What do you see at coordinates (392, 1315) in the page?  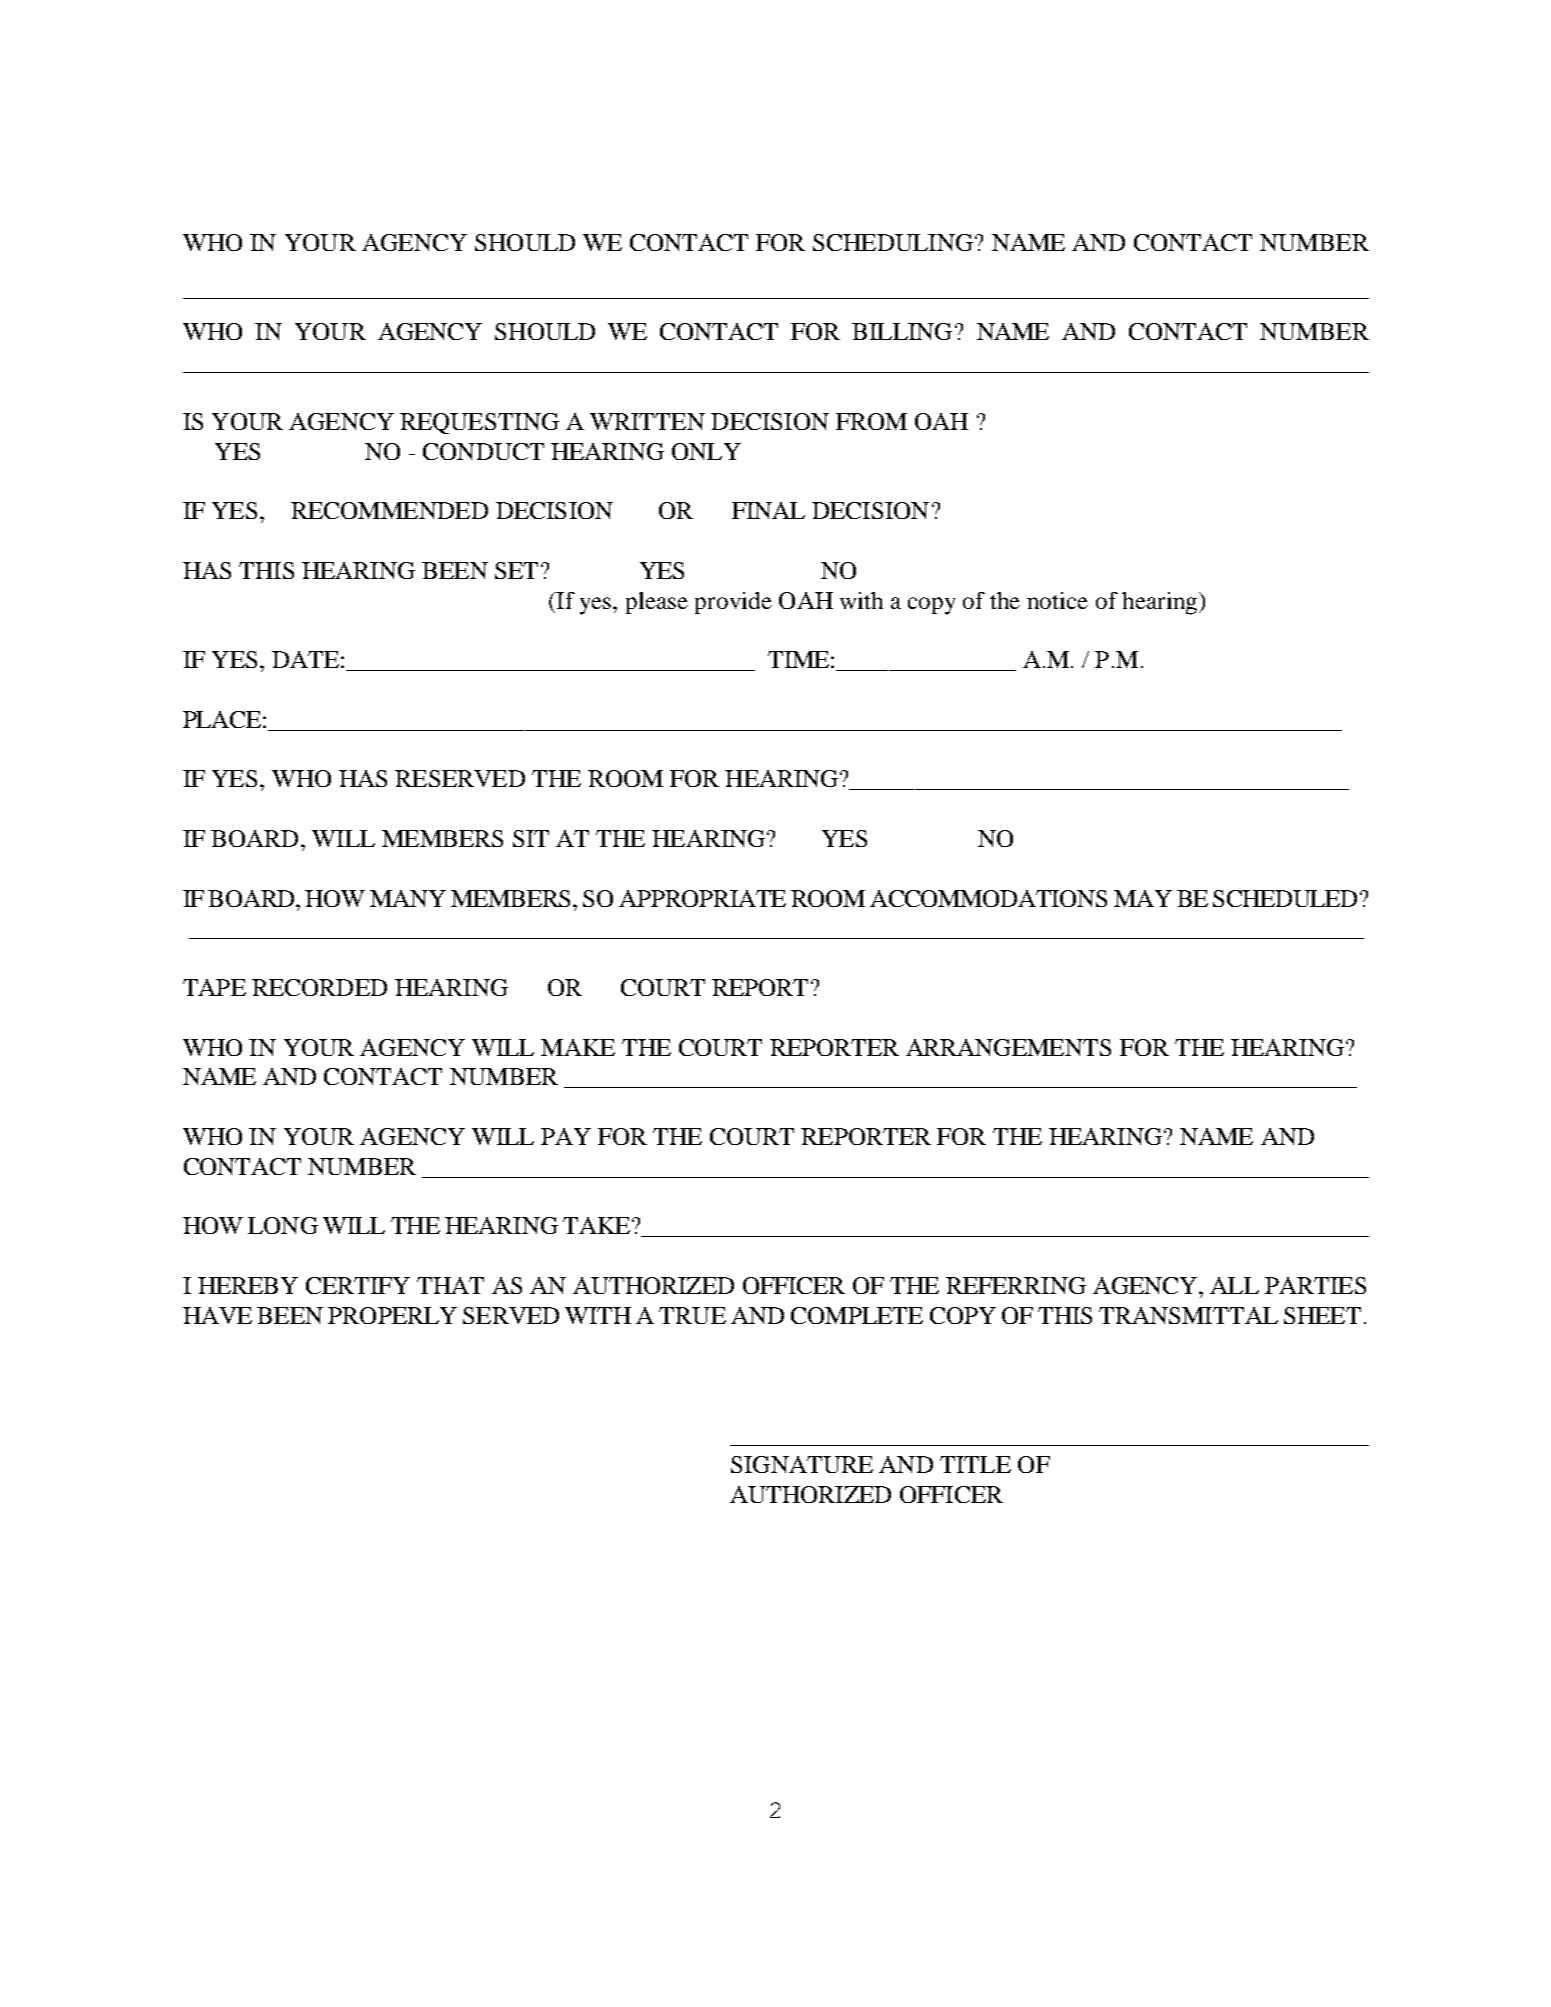 I see `PROPERLY` at bounding box center [392, 1315].
